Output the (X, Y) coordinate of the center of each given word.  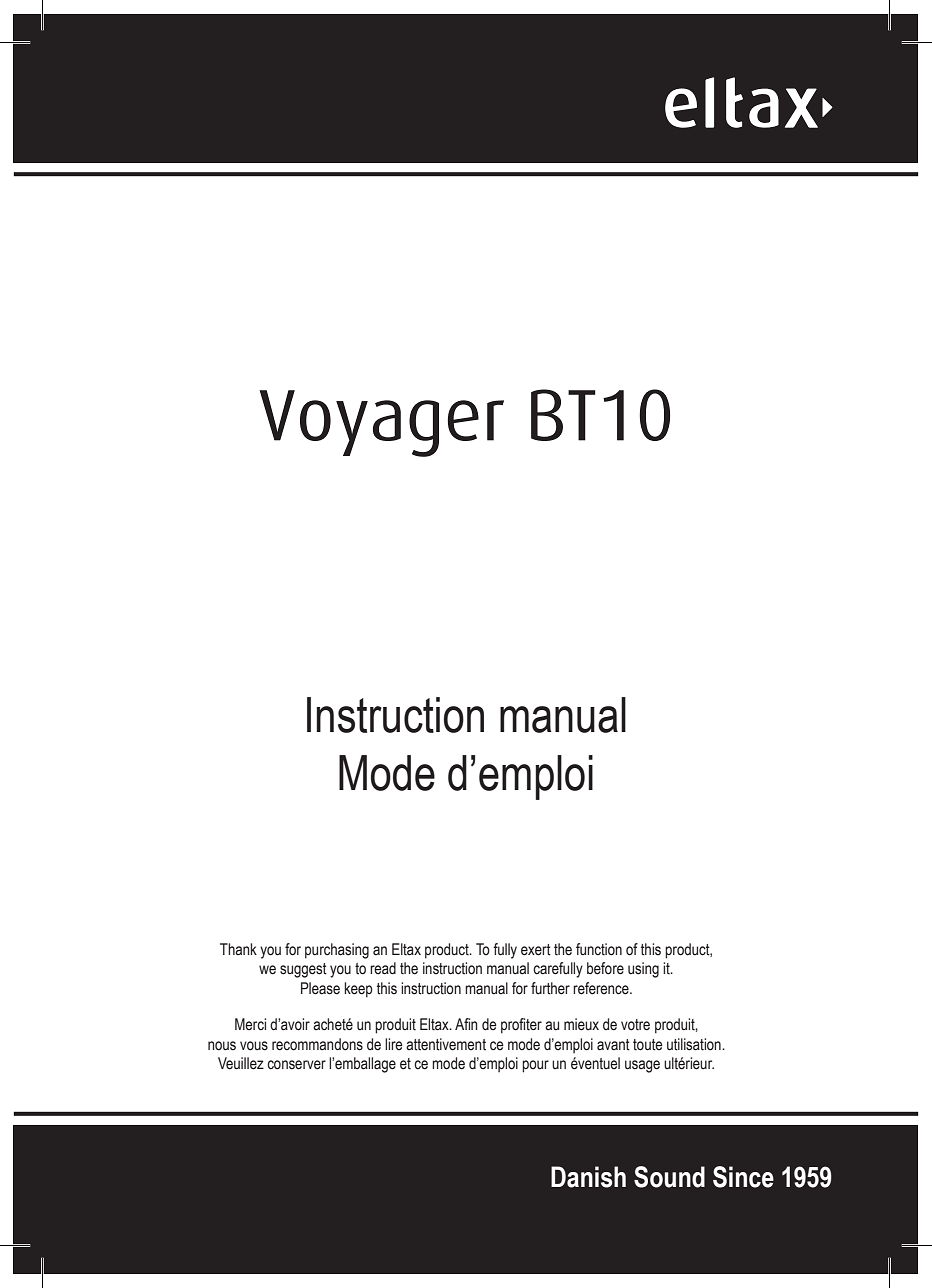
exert (536, 950)
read (383, 968)
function (599, 949)
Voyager (381, 423)
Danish (588, 1177)
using (643, 970)
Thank (238, 949)
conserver (296, 1065)
